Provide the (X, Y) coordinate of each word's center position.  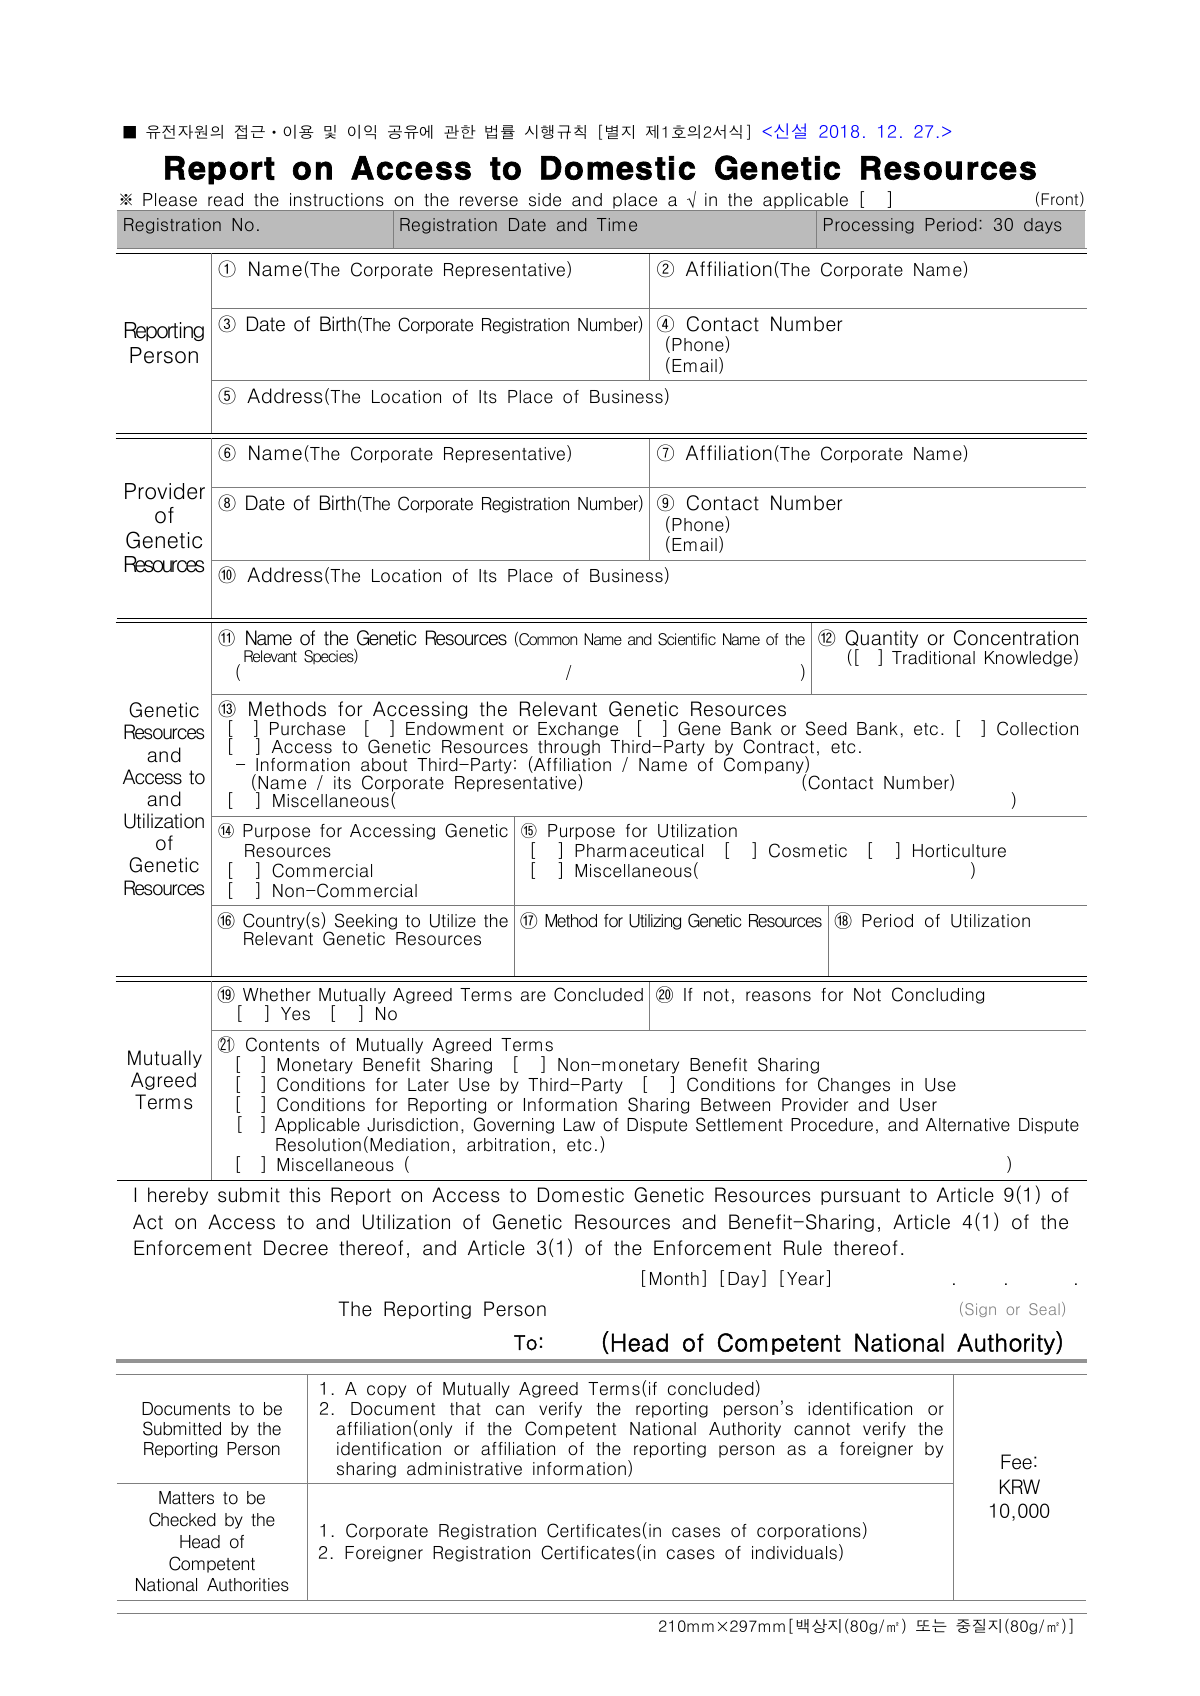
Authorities (248, 1585)
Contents (282, 1044)
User (918, 1105)
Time (617, 224)
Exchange (578, 730)
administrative (464, 1469)
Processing (869, 226)
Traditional (933, 658)
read (225, 200)
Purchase (307, 729)
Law (579, 1125)
